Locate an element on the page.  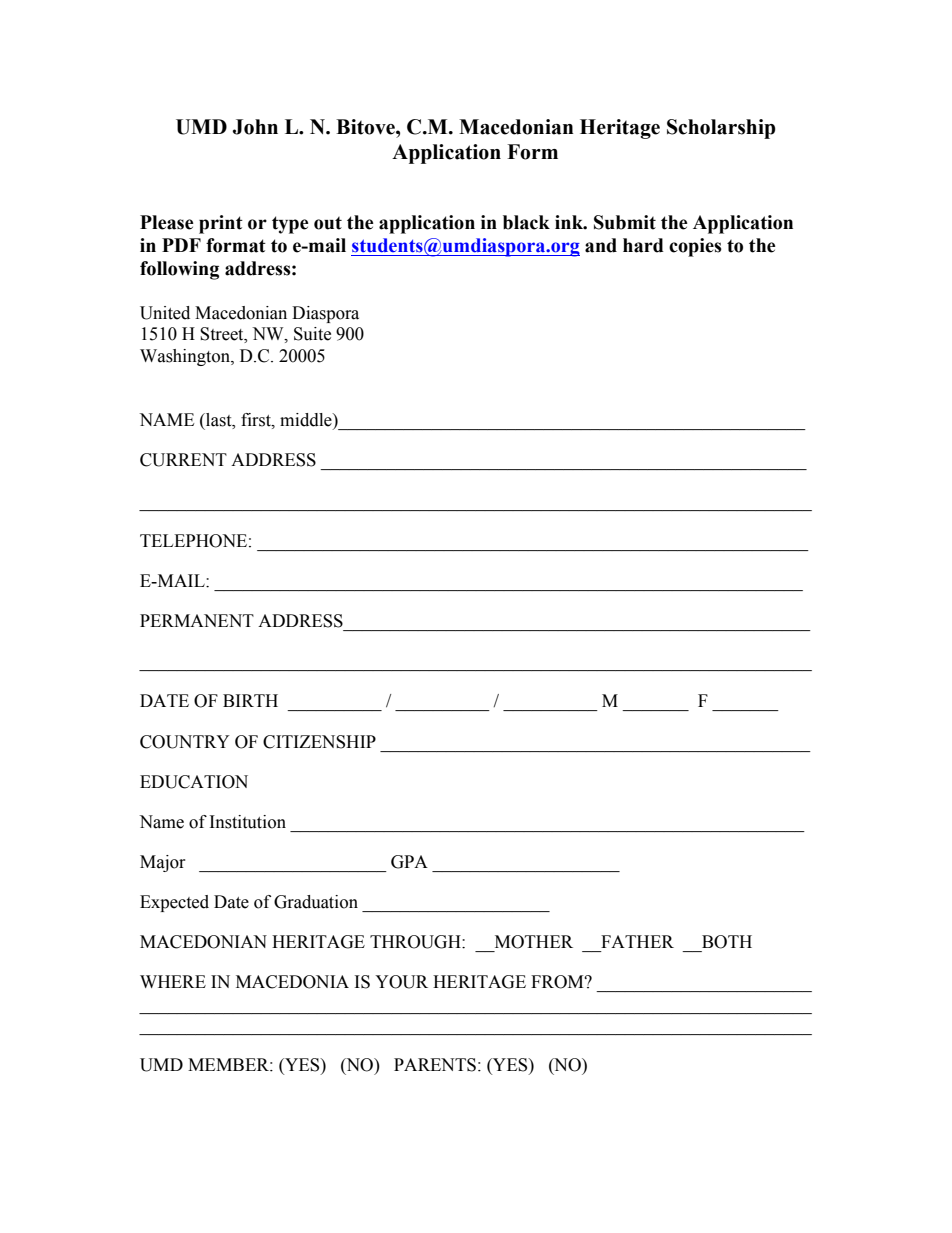
GPA is located at coordinates (409, 862).
